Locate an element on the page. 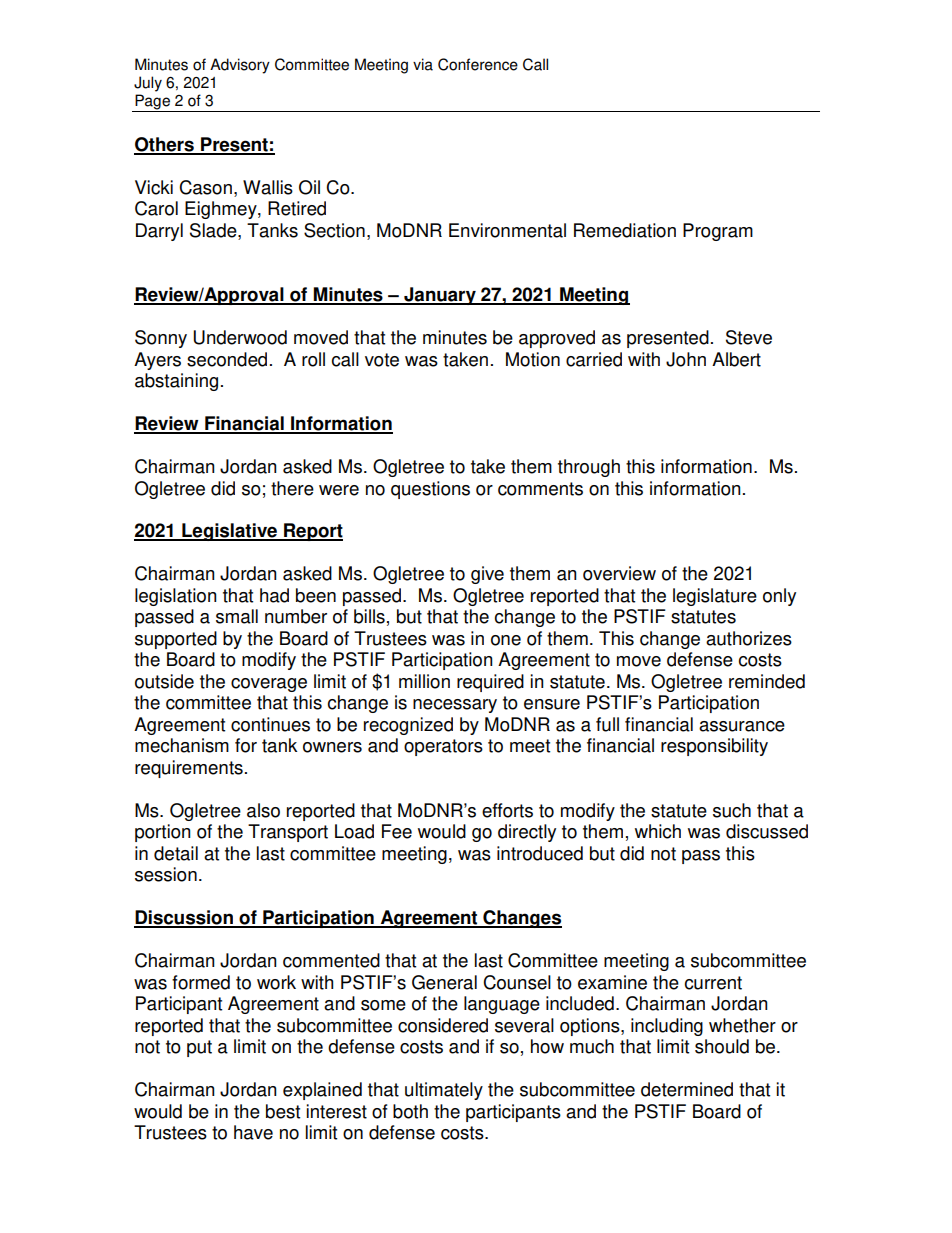 The image size is (952, 1233). have is located at coordinates (253, 1132).
